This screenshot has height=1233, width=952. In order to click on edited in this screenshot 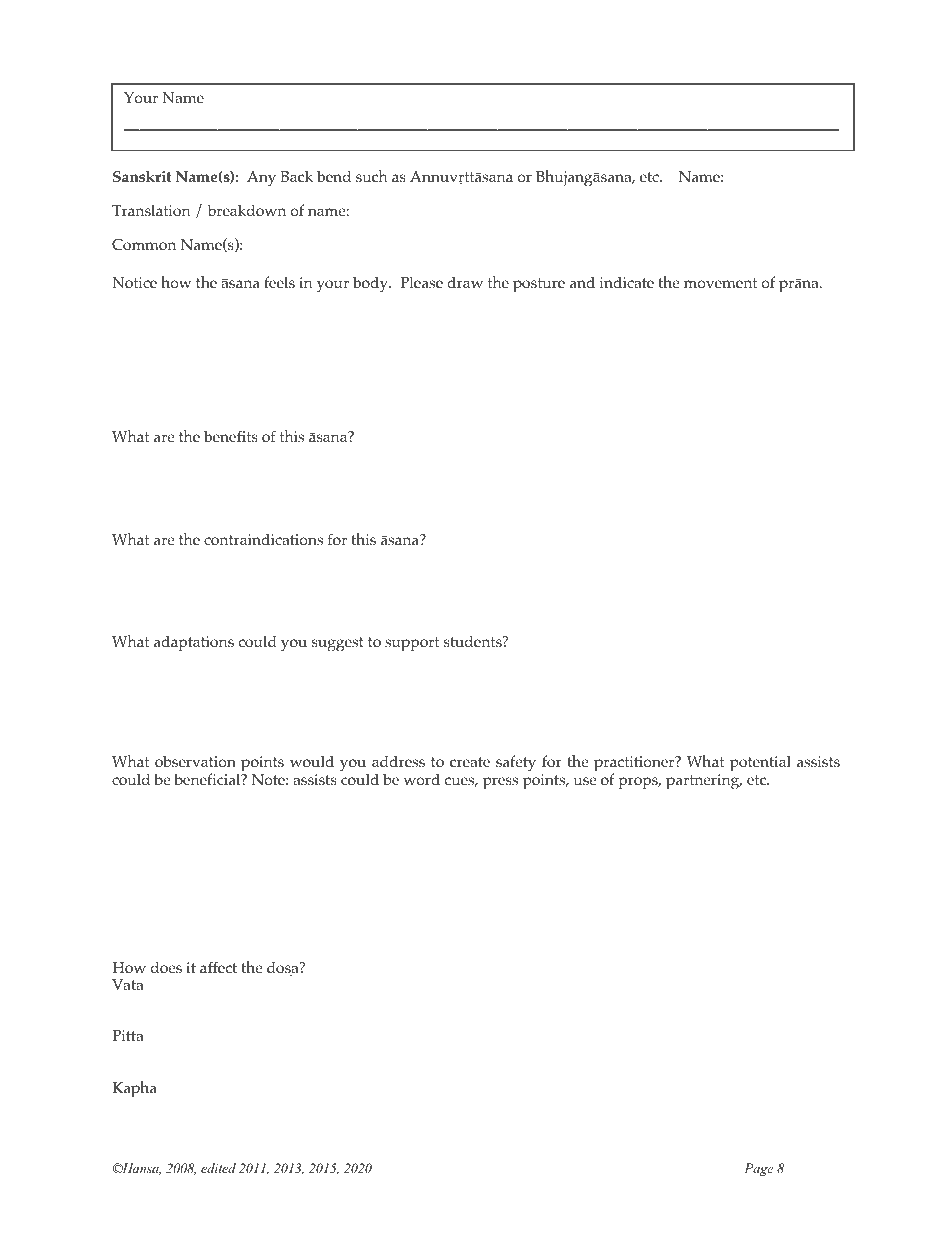, I will do `click(218, 1168)`.
